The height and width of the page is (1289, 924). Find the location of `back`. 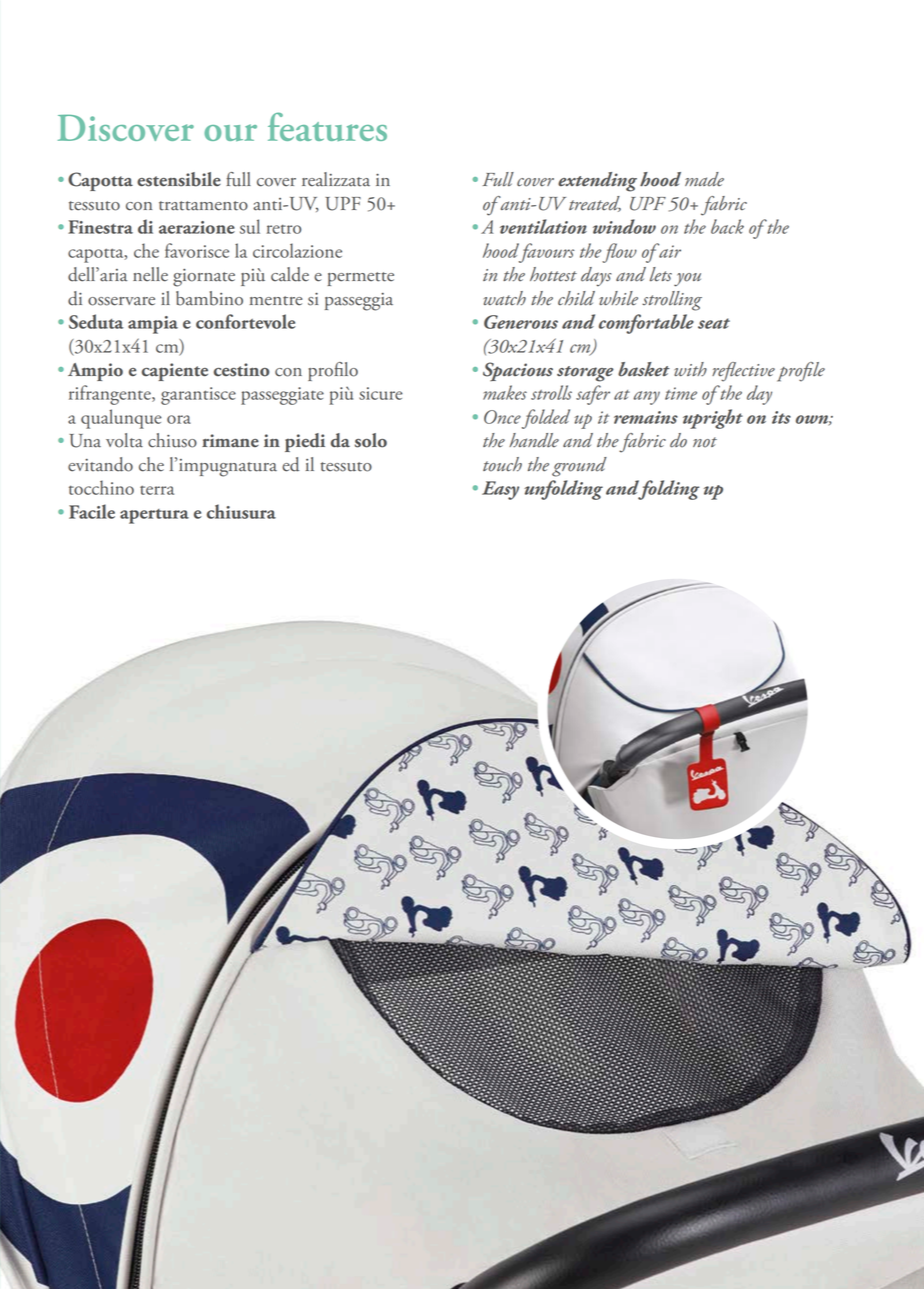

back is located at coordinates (727, 226).
